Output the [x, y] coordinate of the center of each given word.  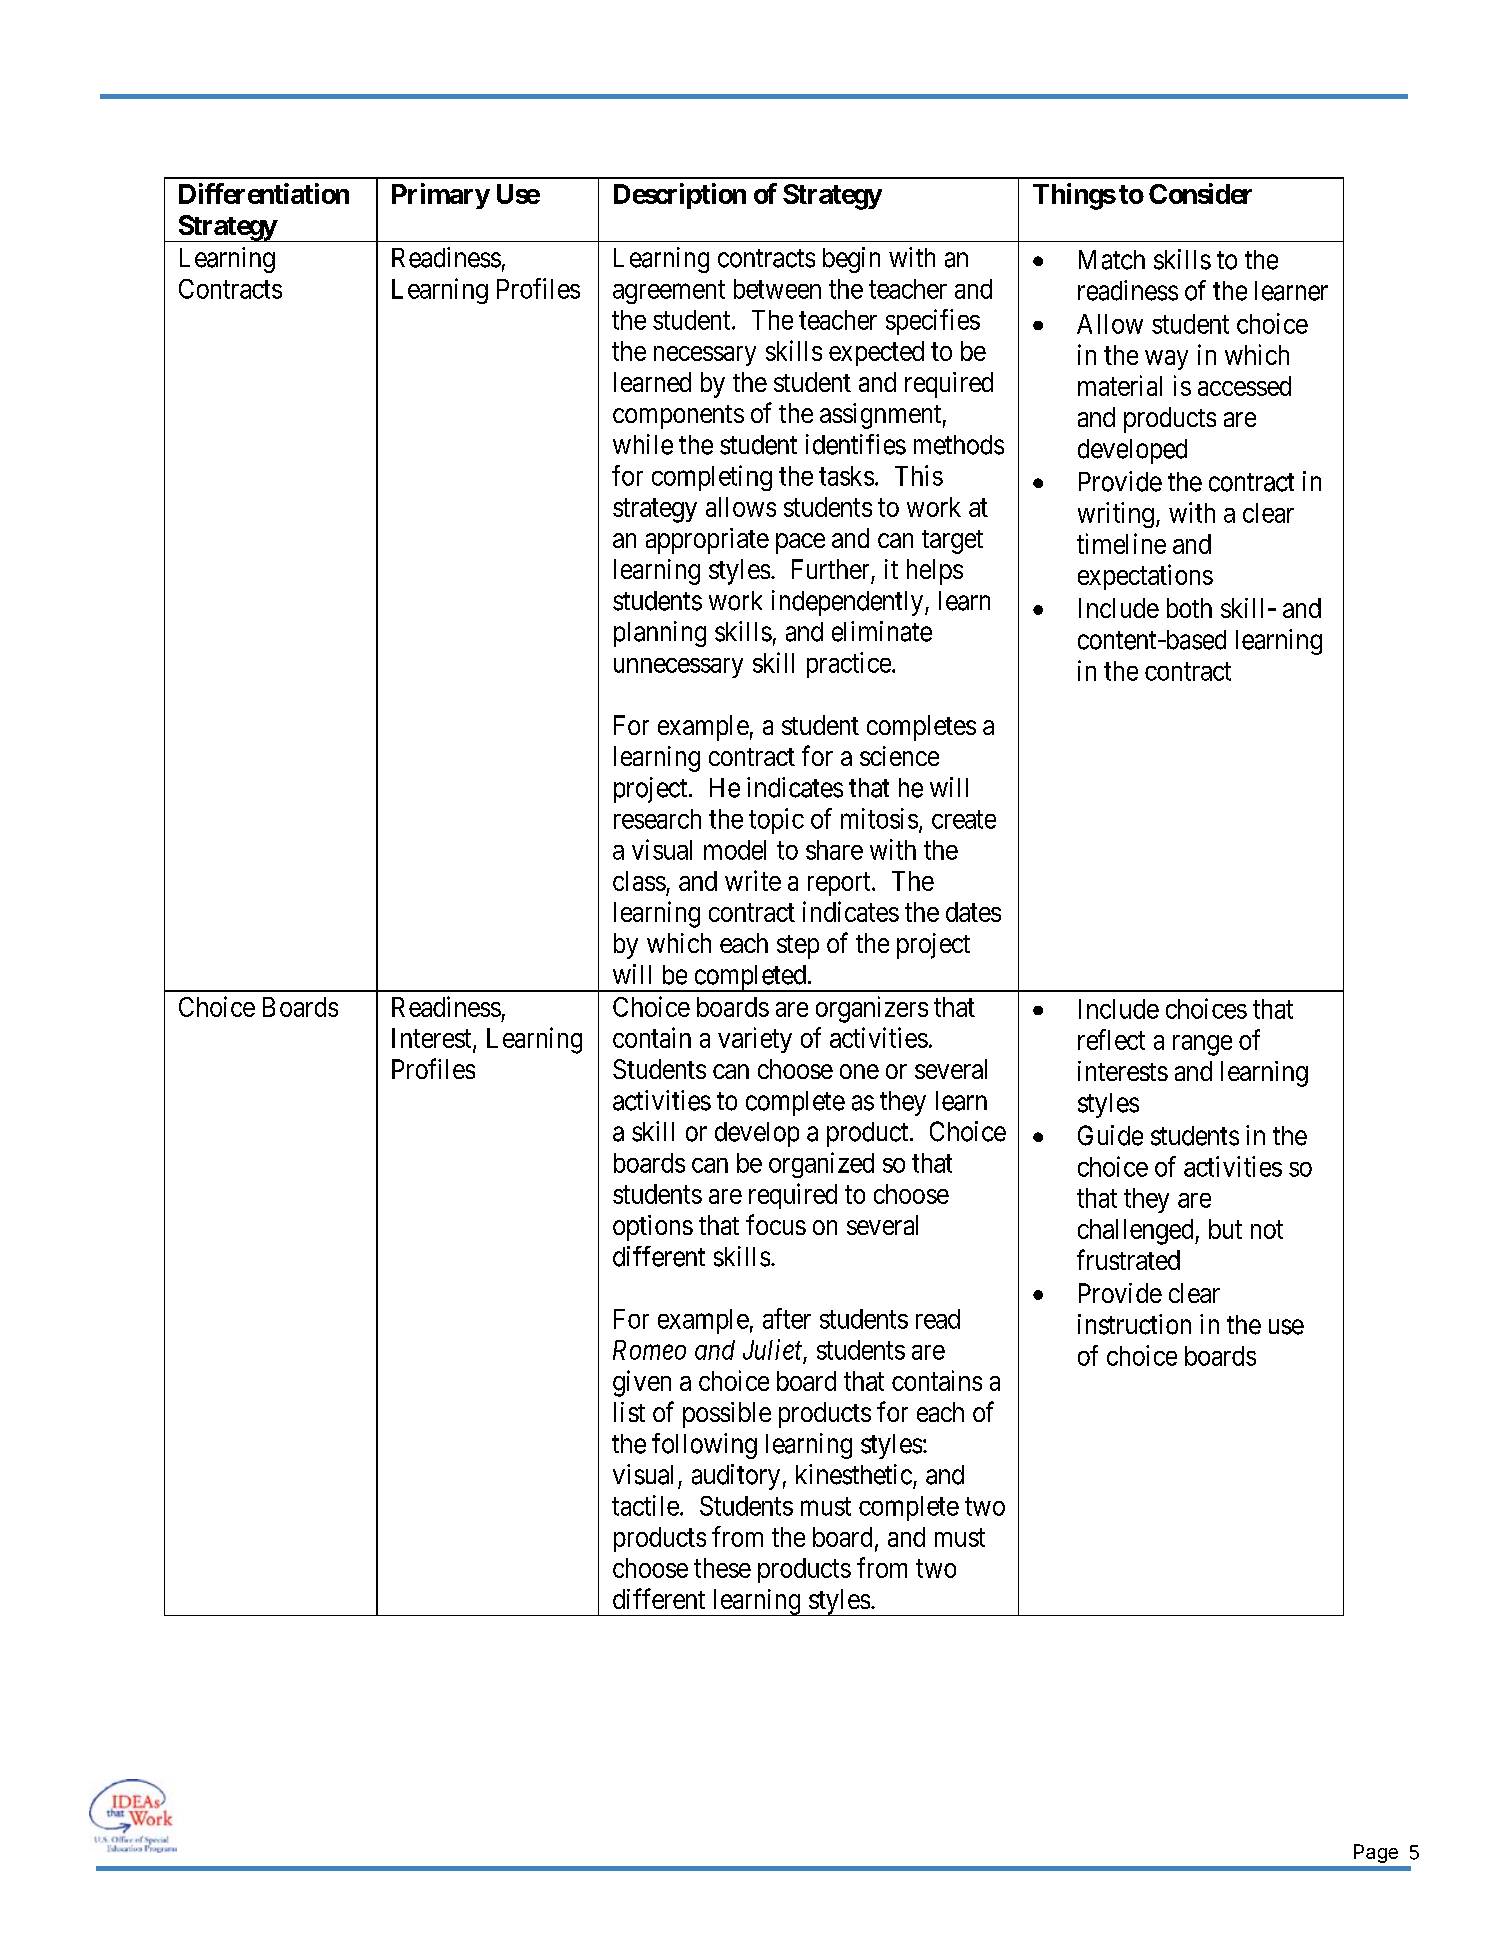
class [639, 881]
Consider [1200, 193]
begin [851, 260]
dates [973, 912]
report [840, 884]
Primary [441, 196]
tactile [645, 1505]
